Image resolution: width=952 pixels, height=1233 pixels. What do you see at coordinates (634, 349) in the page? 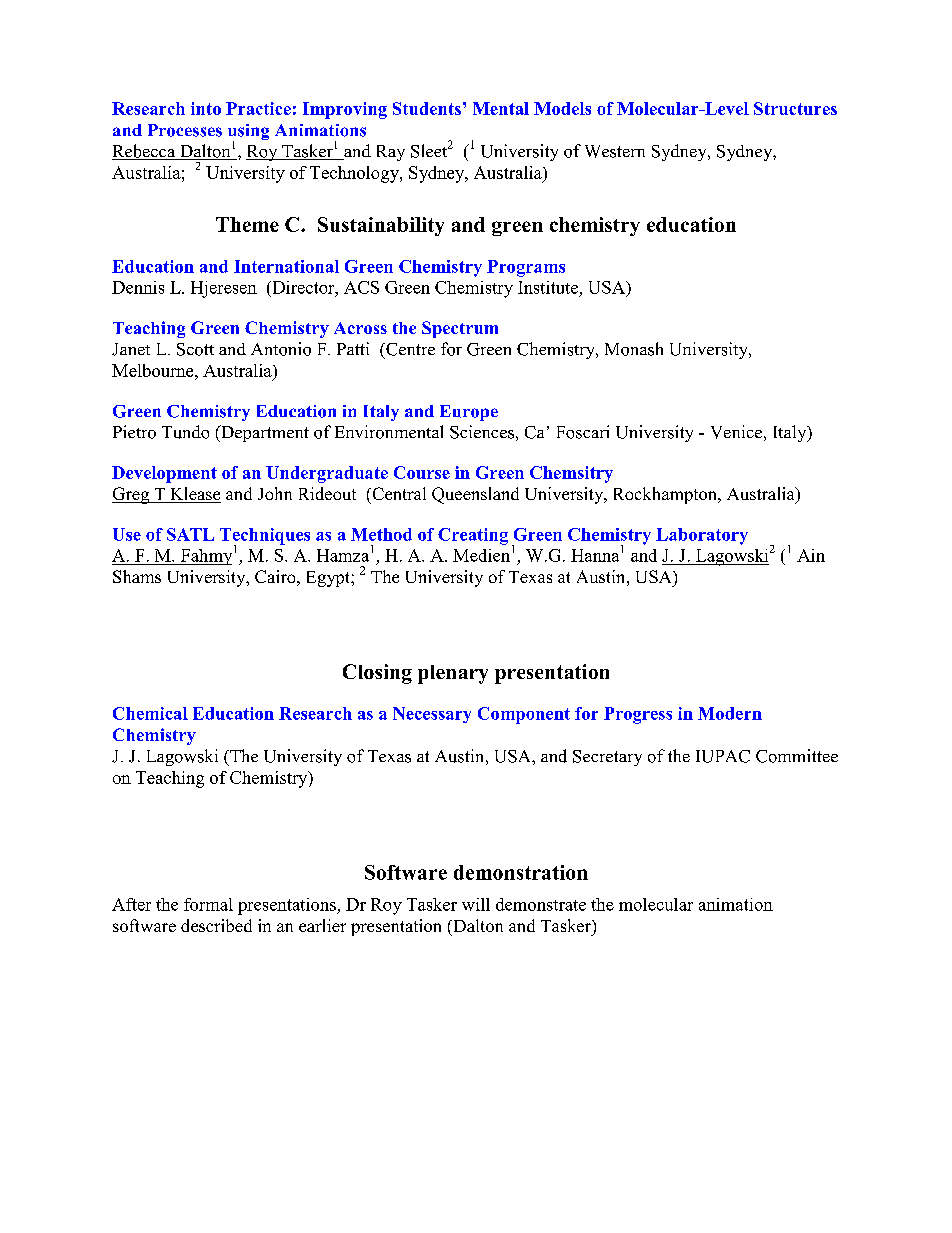
I see `Monash` at bounding box center [634, 349].
